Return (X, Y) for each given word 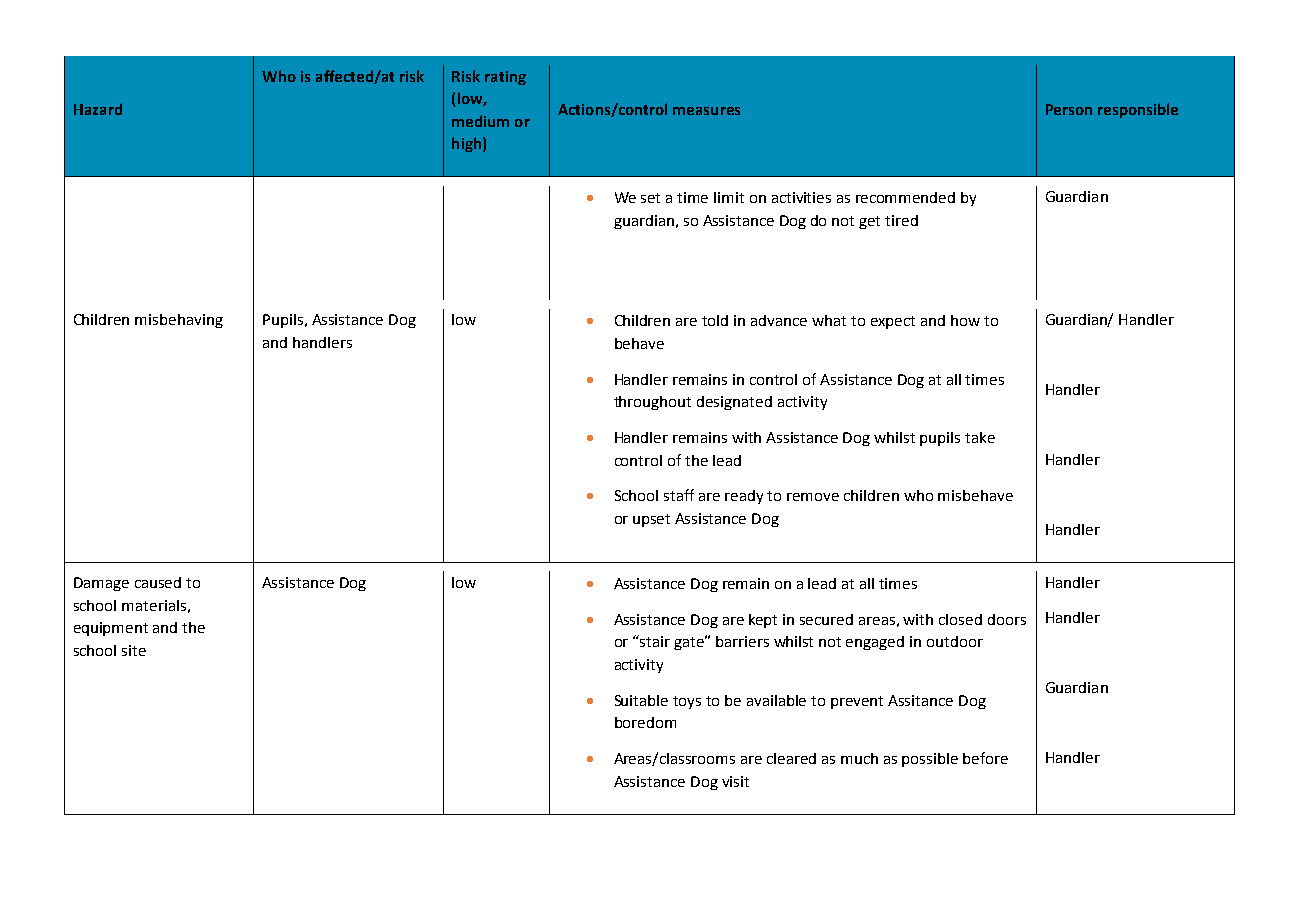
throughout (652, 403)
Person (1069, 109)
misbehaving (179, 321)
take (980, 437)
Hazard (98, 109)
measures (706, 111)
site (134, 650)
